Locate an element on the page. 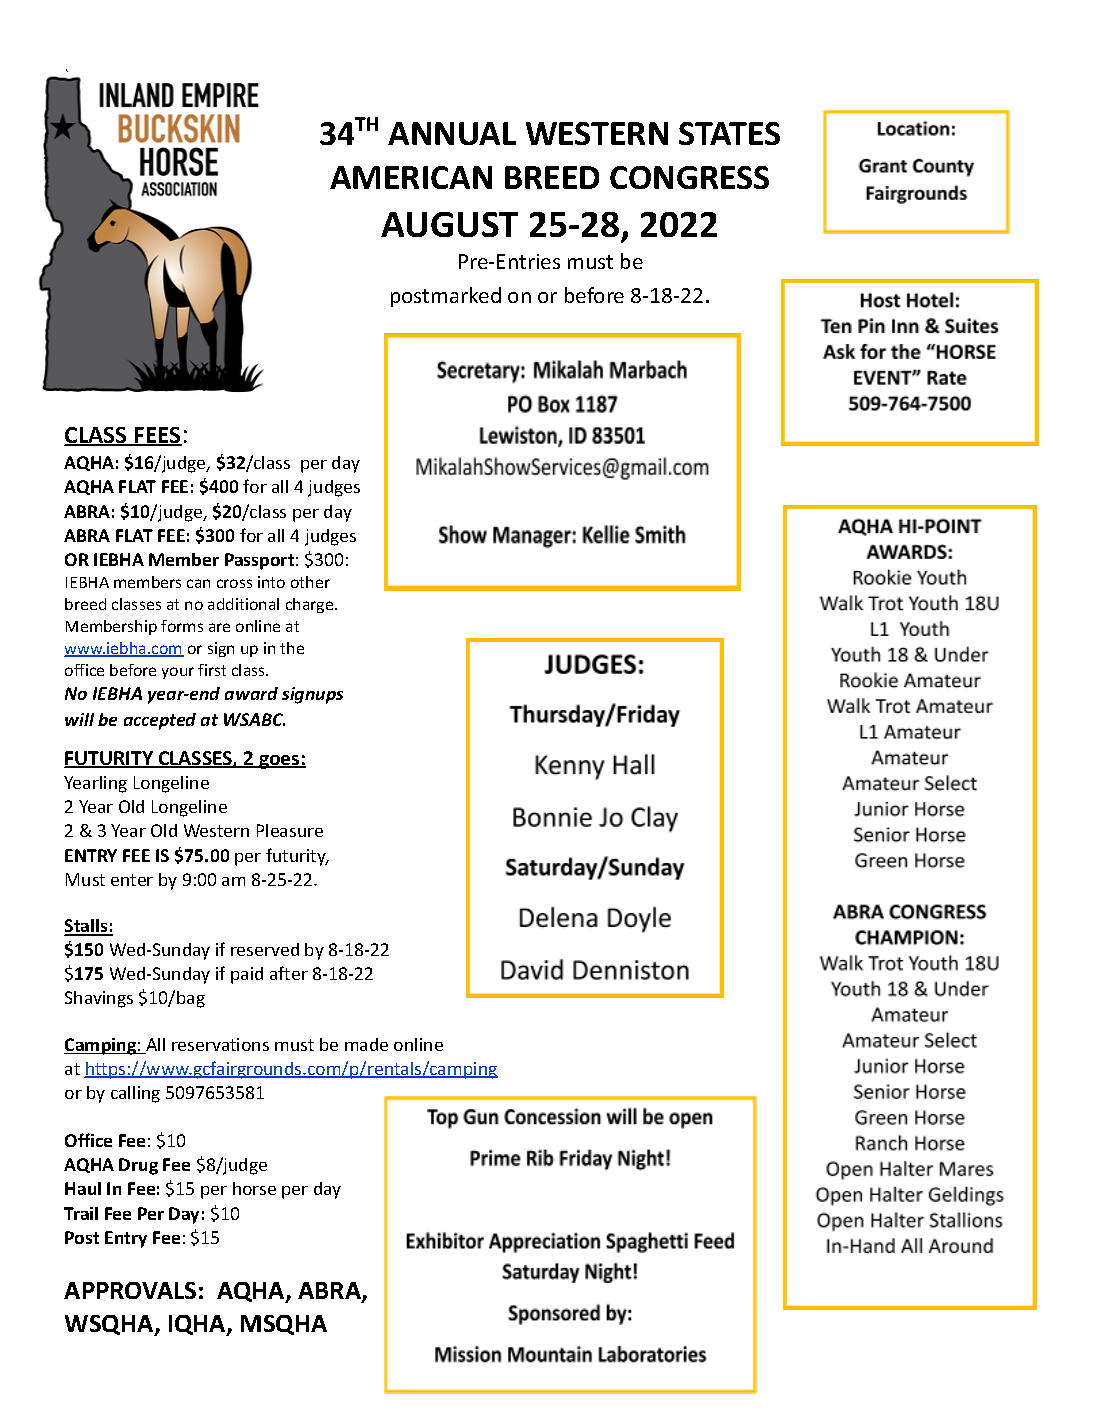 The height and width of the image is (1425, 1101). horse is located at coordinates (254, 1188).
